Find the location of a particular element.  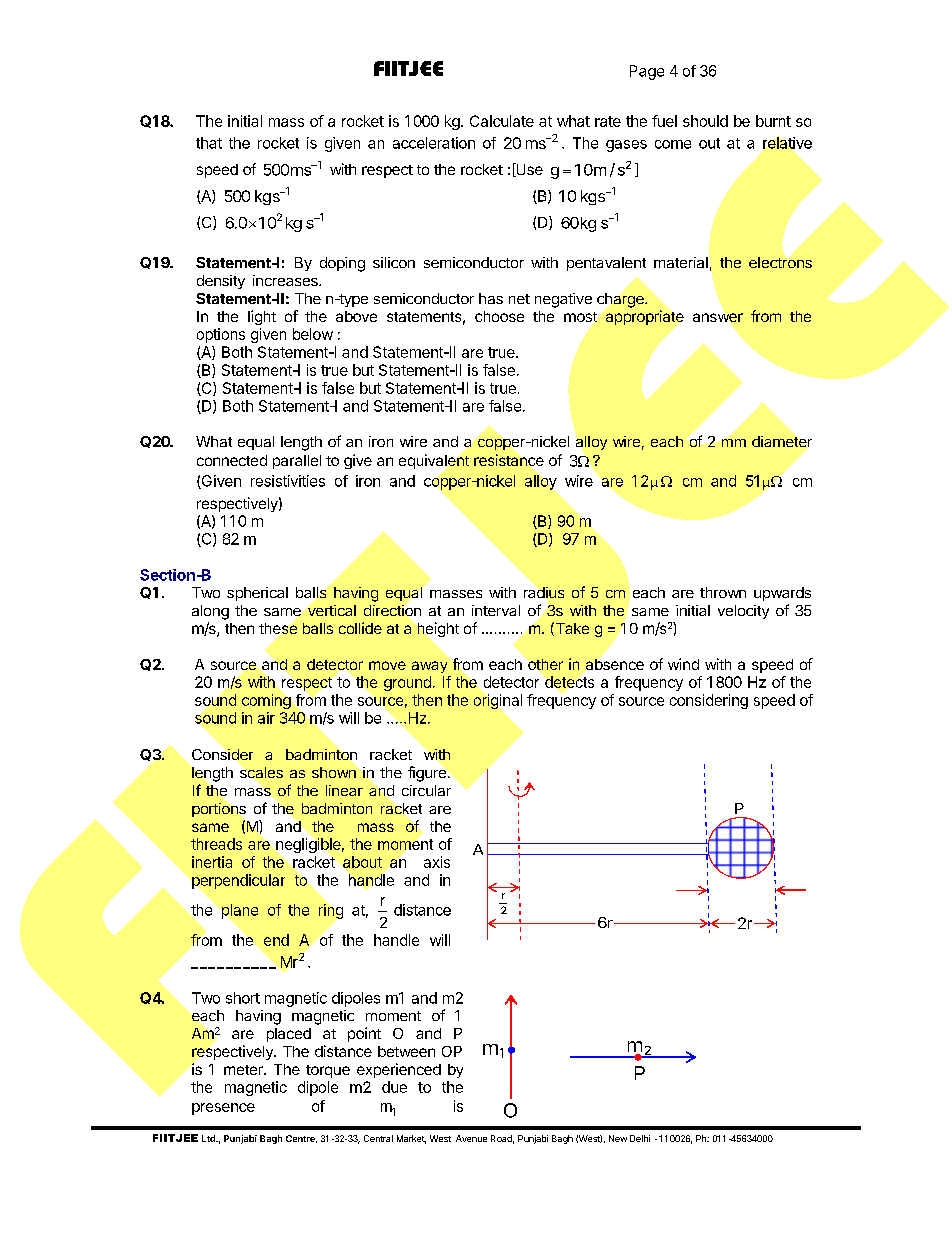

coming is located at coordinates (266, 701).
